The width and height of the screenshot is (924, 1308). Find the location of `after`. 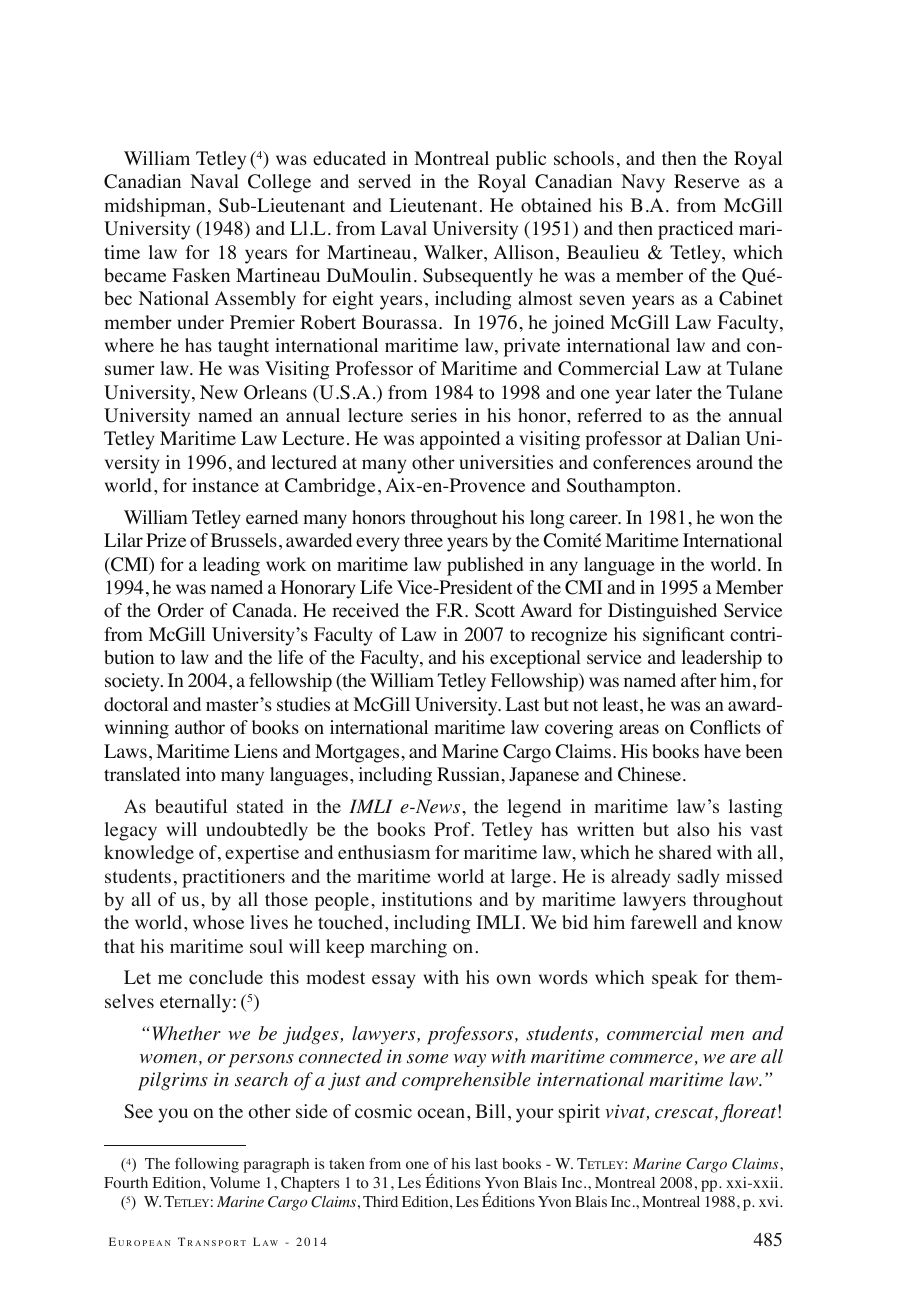

after is located at coordinates (699, 680).
